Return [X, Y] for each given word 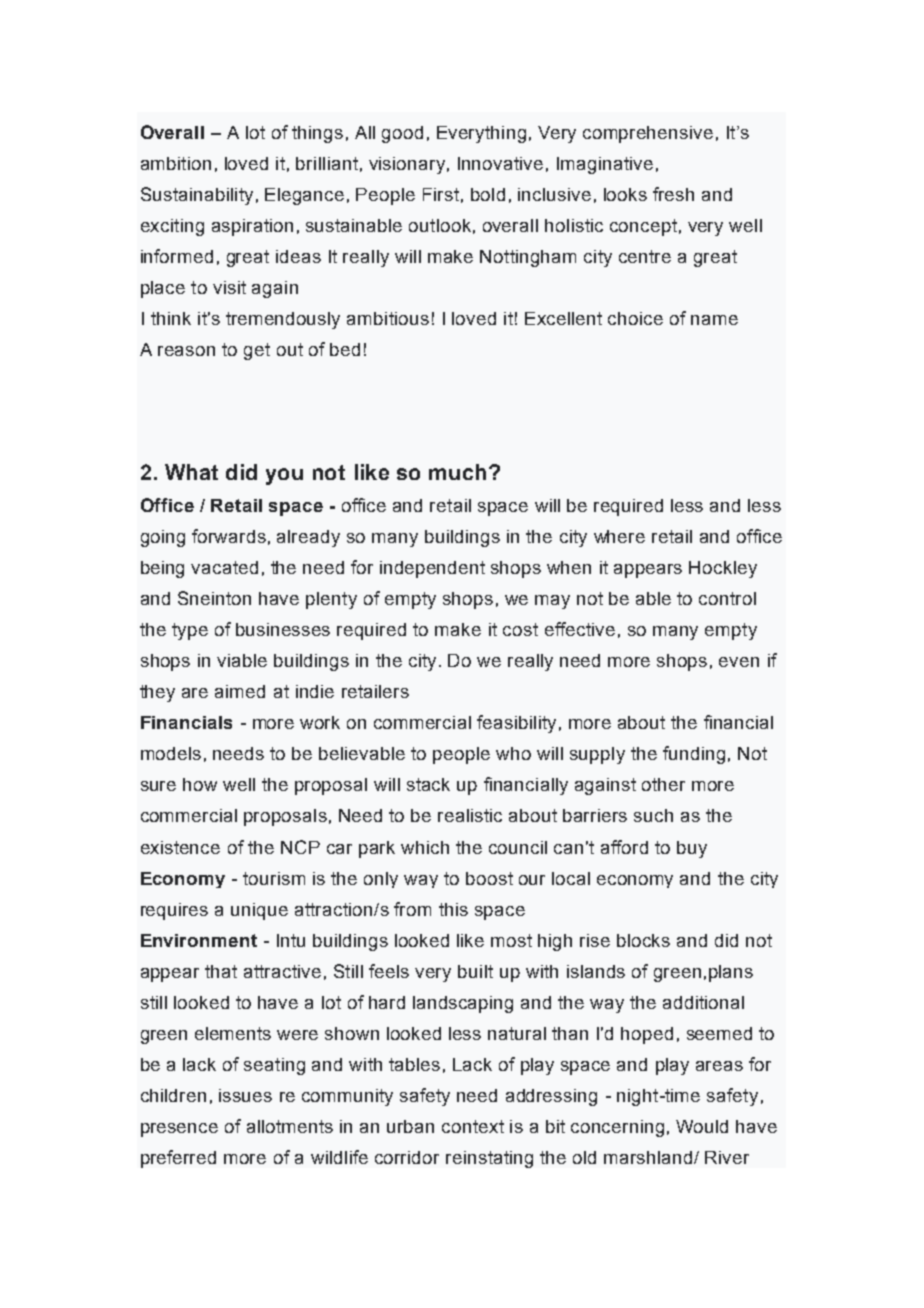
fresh [673, 194]
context [473, 1126]
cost [520, 629]
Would [702, 1126]
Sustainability [197, 196]
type [190, 631]
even [739, 662]
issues [245, 1095]
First [441, 194]
